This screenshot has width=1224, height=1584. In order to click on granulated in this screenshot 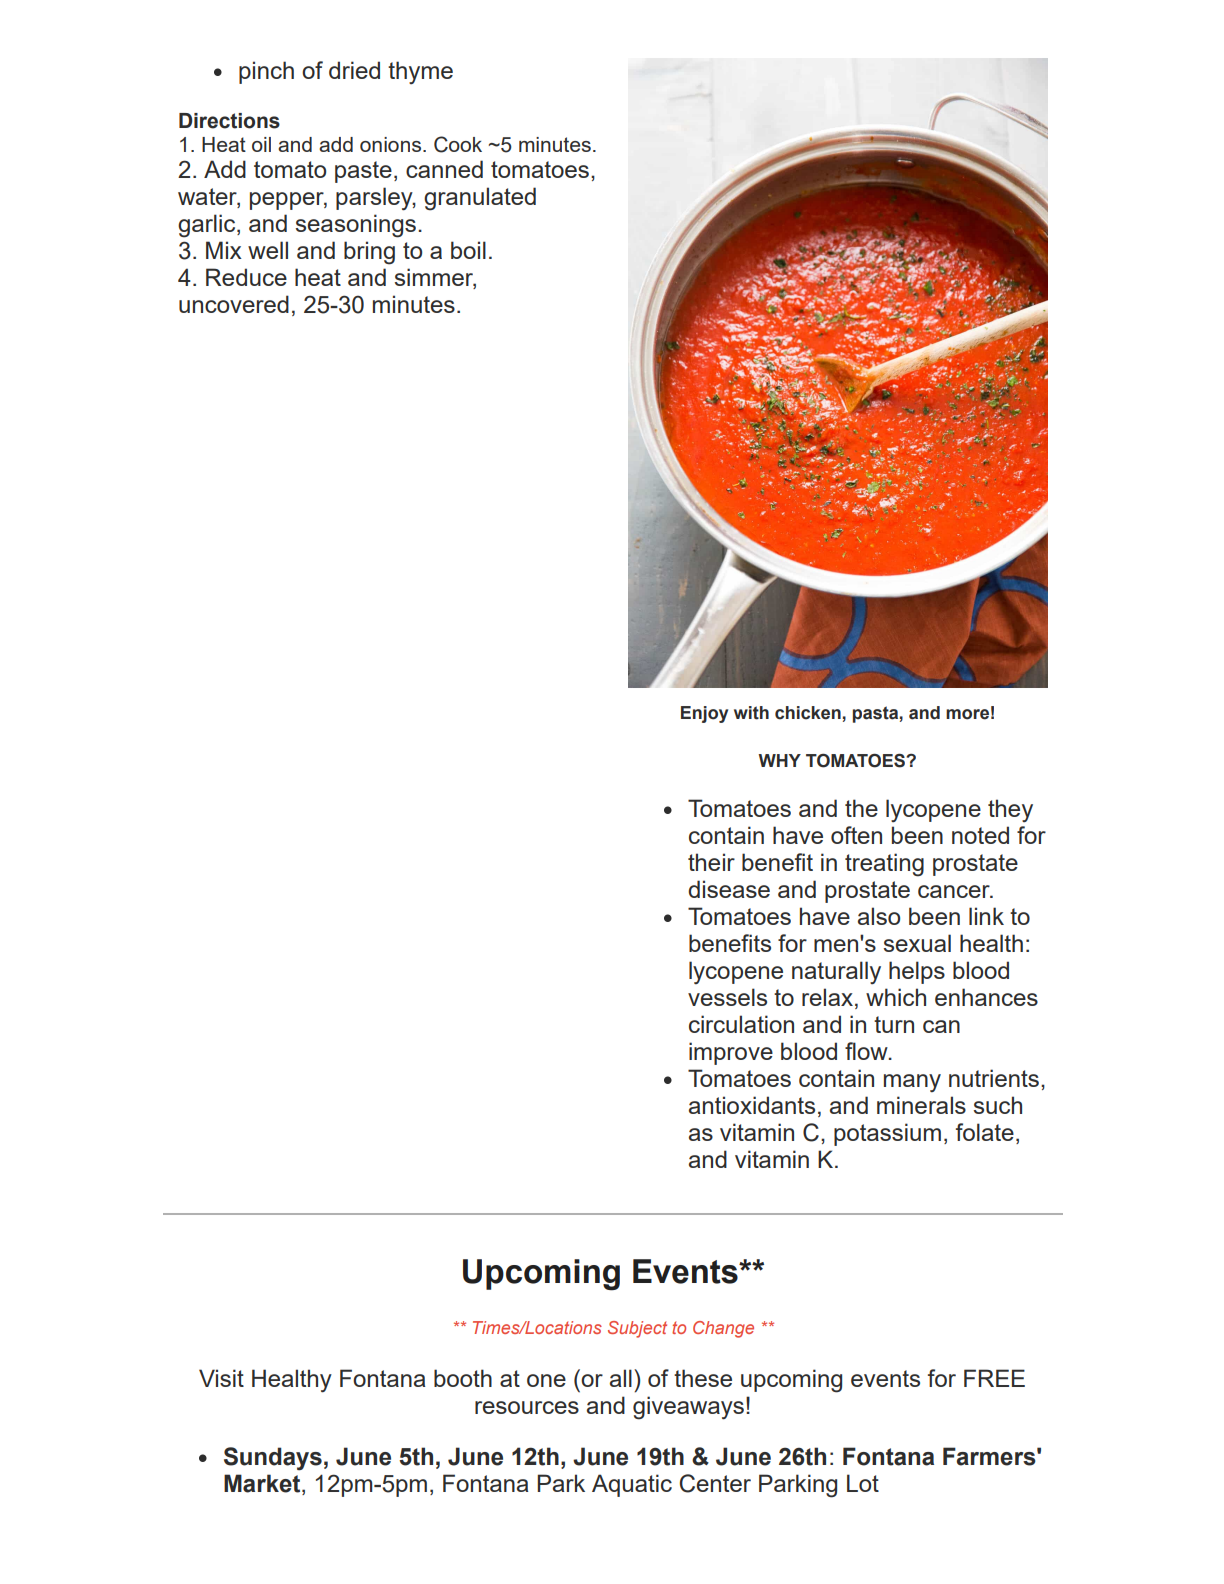, I will do `click(480, 199)`.
